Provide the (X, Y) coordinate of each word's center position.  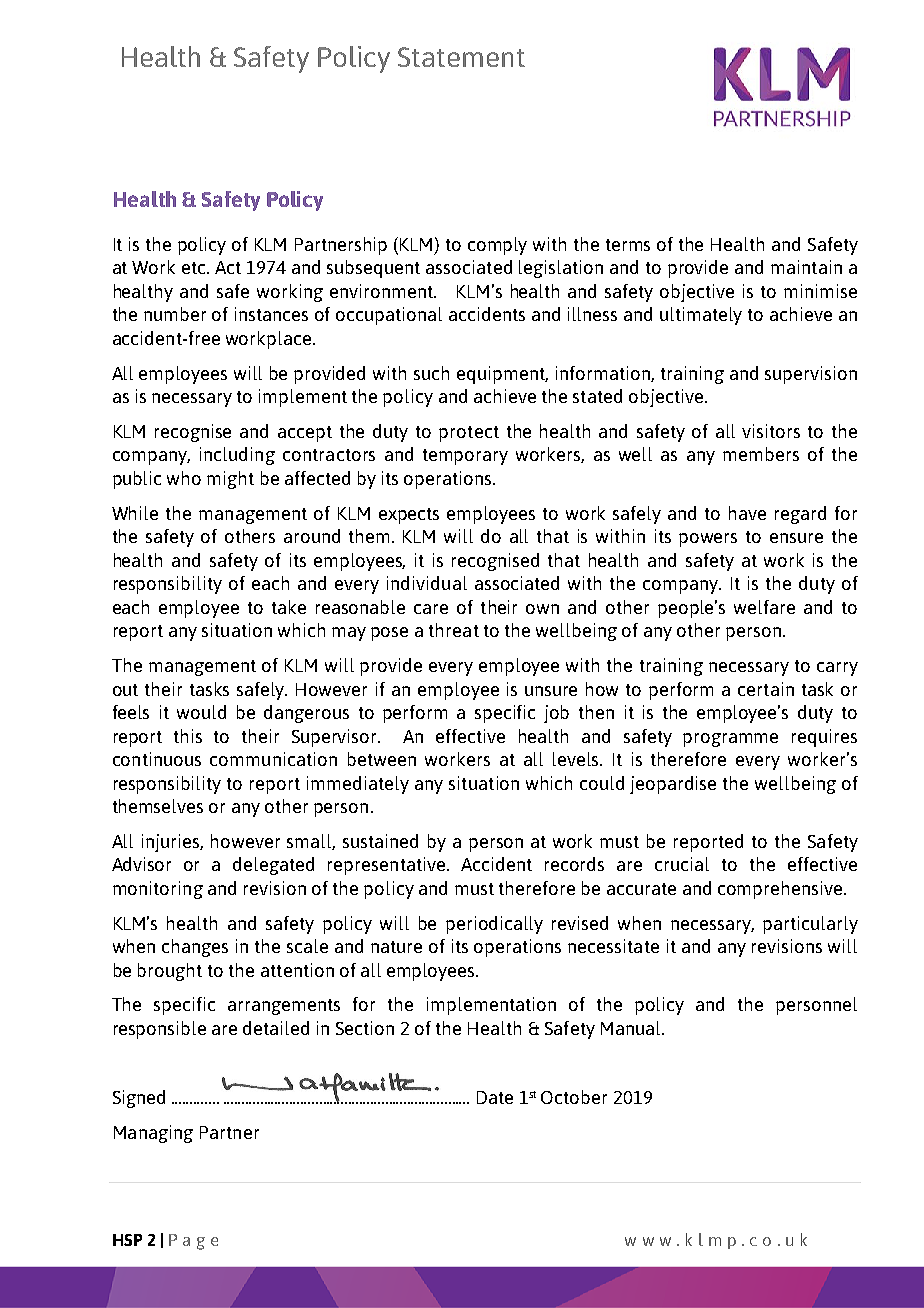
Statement (461, 57)
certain (766, 689)
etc (195, 268)
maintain (806, 267)
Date (495, 1097)
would (201, 712)
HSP (127, 1240)
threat (454, 630)
